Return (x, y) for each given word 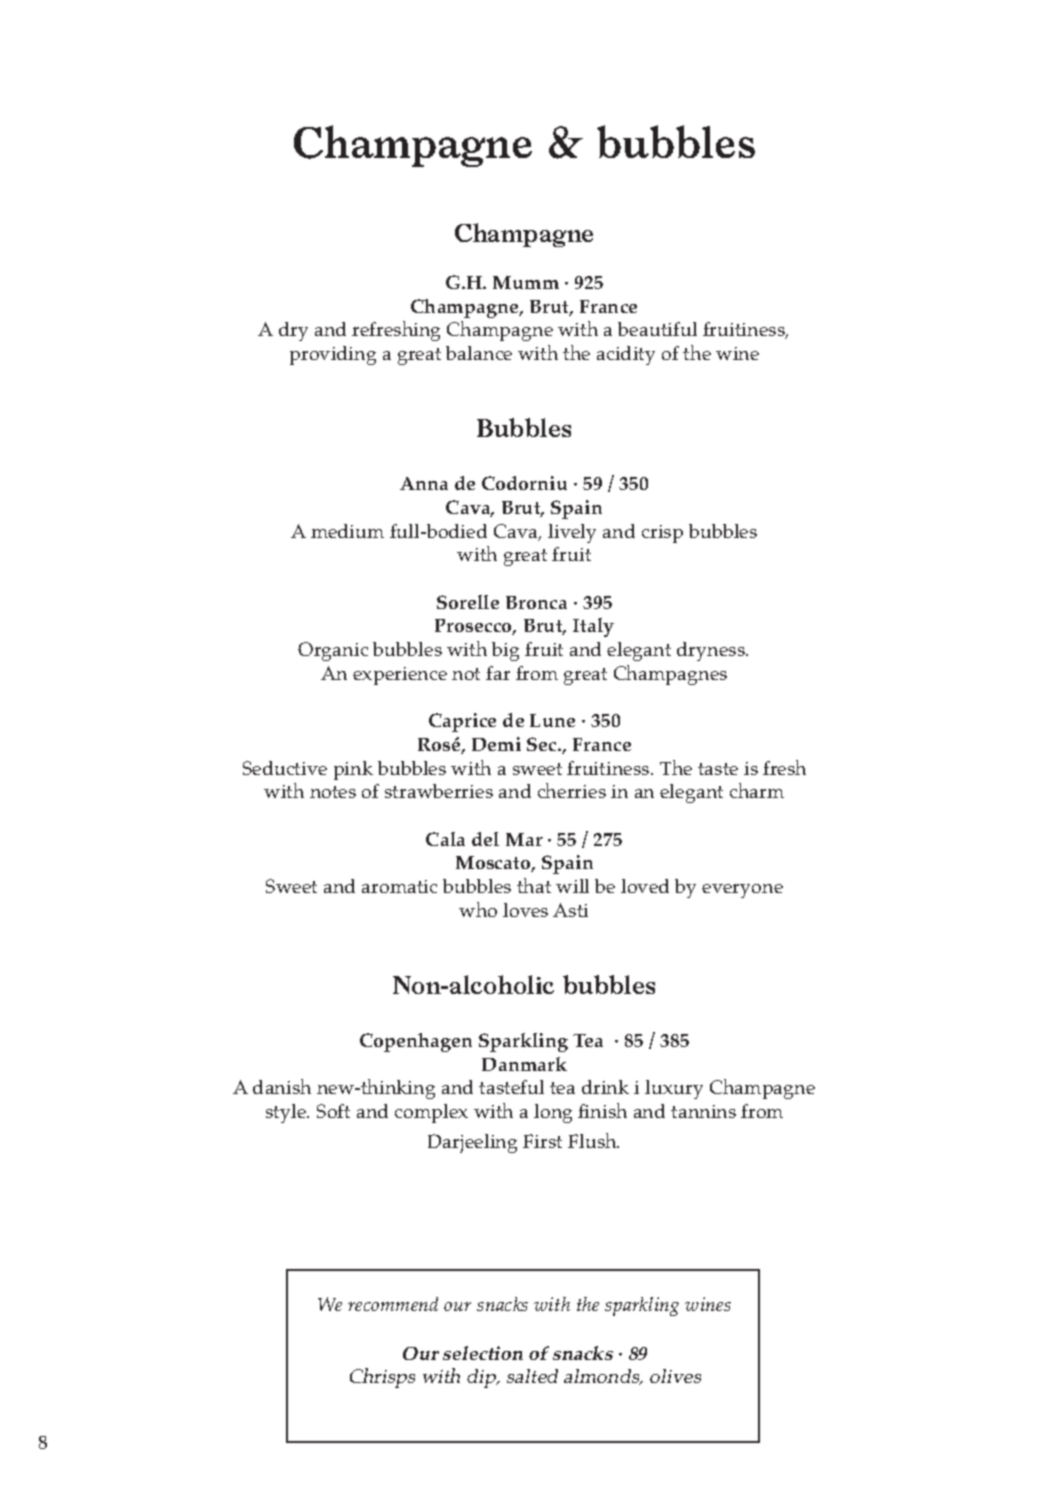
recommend (393, 1304)
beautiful (657, 329)
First (542, 1141)
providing (333, 355)
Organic (333, 651)
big (505, 651)
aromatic (399, 886)
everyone (742, 891)
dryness (712, 651)
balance (479, 353)
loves (525, 910)
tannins (703, 1111)
